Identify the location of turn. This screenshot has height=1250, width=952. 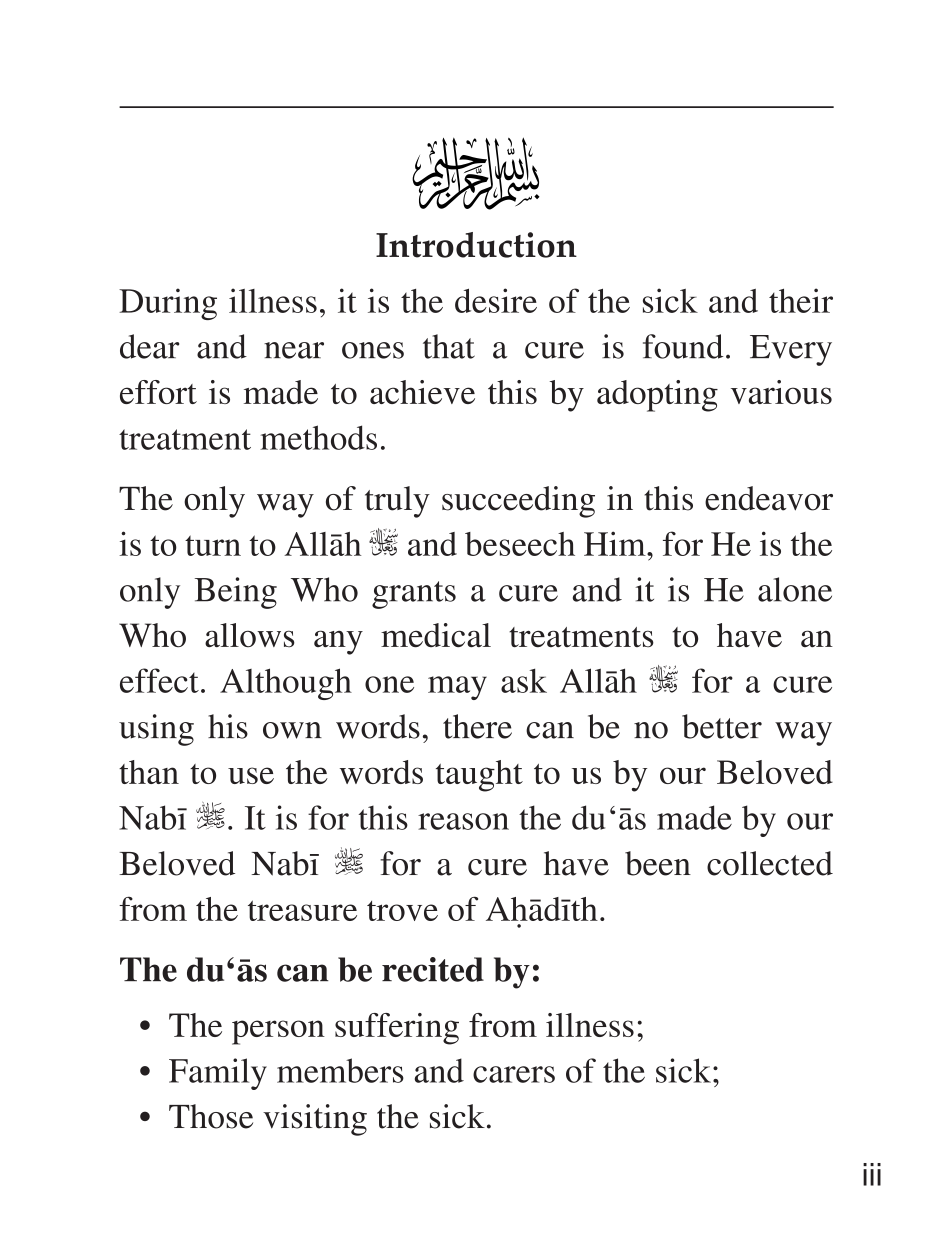
(213, 545).
